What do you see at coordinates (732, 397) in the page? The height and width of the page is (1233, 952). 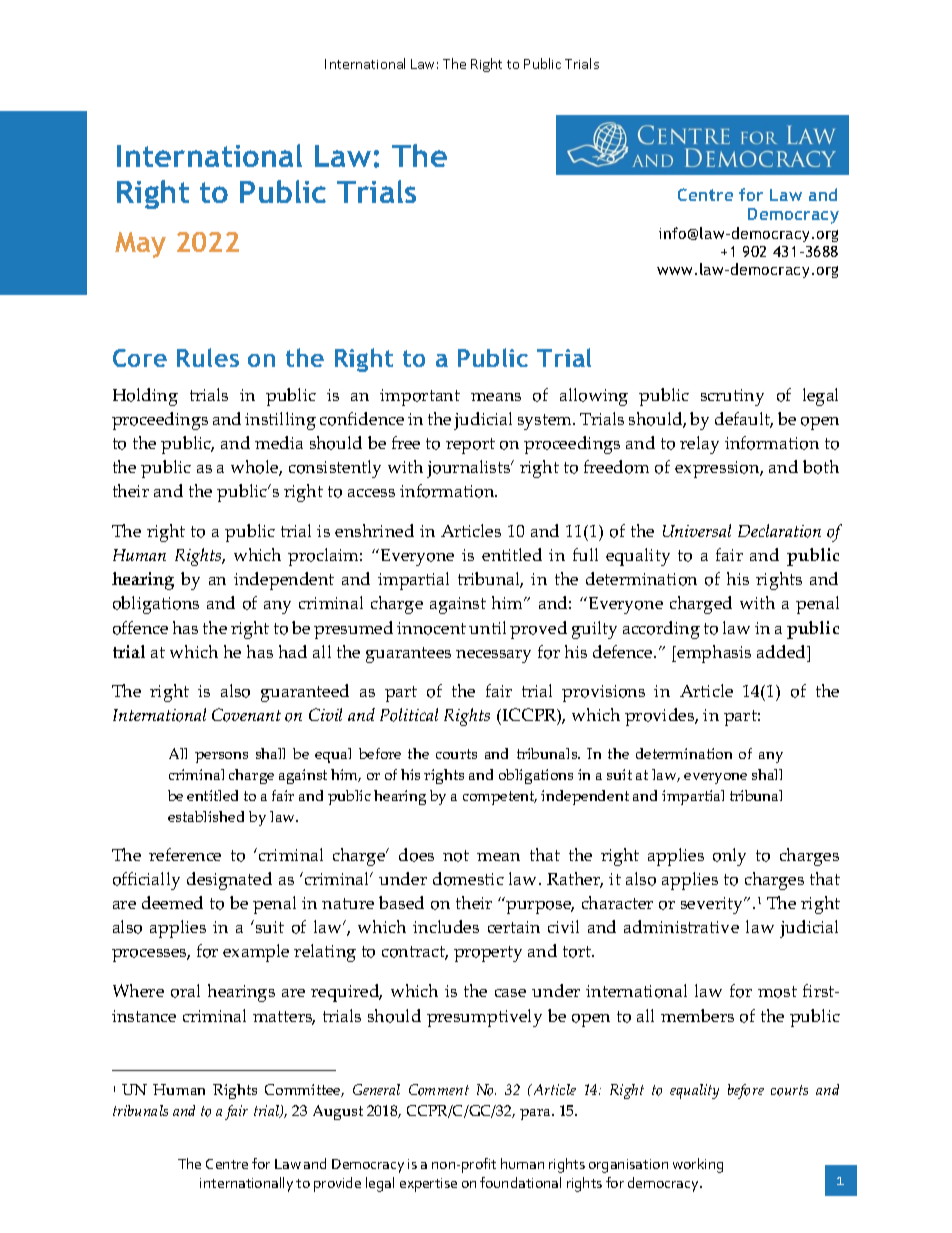 I see `scrutiny` at bounding box center [732, 397].
